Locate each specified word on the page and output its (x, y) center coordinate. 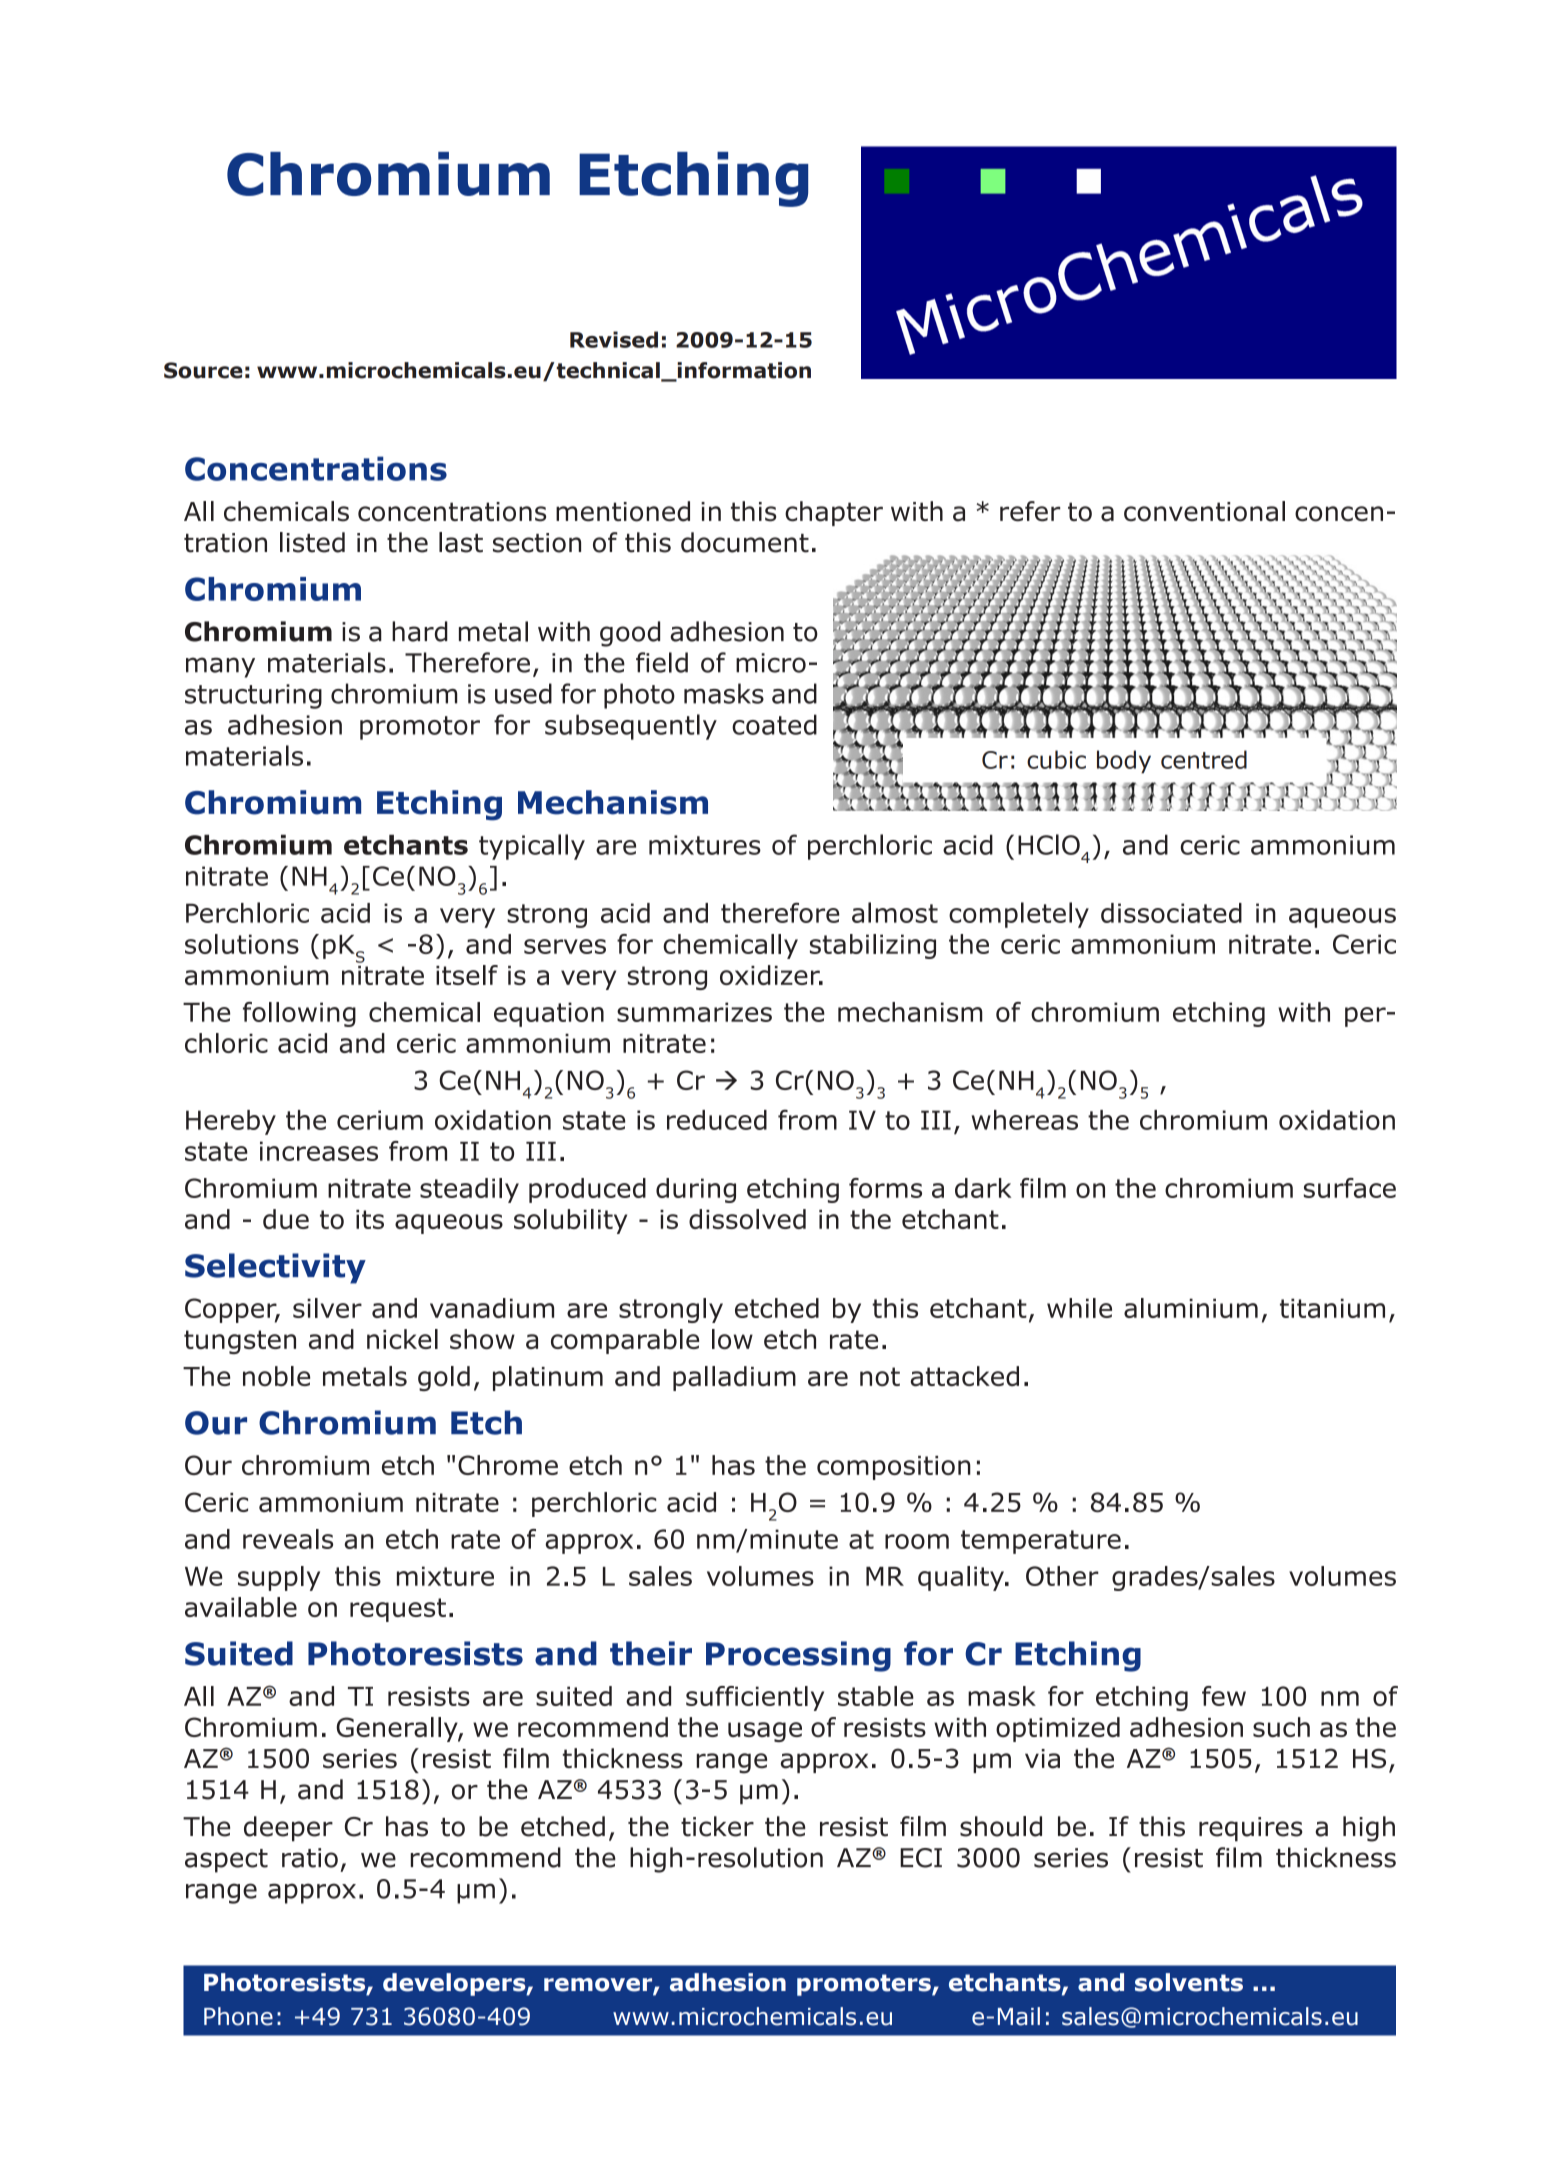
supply (279, 1578)
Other (1062, 1576)
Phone (238, 2016)
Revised (614, 339)
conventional (1204, 511)
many (220, 667)
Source (203, 370)
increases (319, 1151)
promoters (865, 1985)
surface (1350, 1188)
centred (1204, 759)
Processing (798, 1656)
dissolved (747, 1219)
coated (774, 724)
